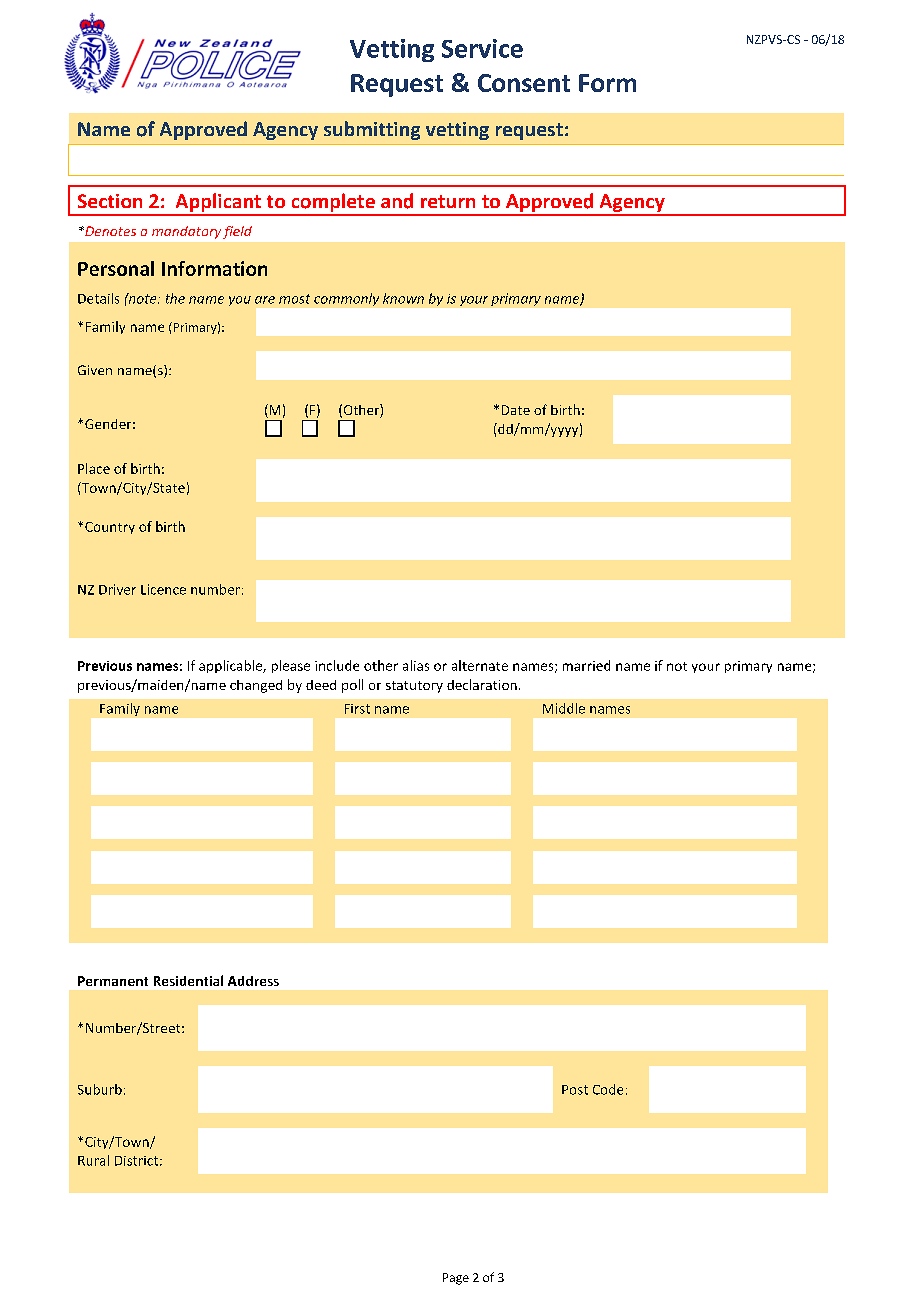  Describe the element at coordinates (575, 1090) in the screenshot. I see `Post` at that location.
